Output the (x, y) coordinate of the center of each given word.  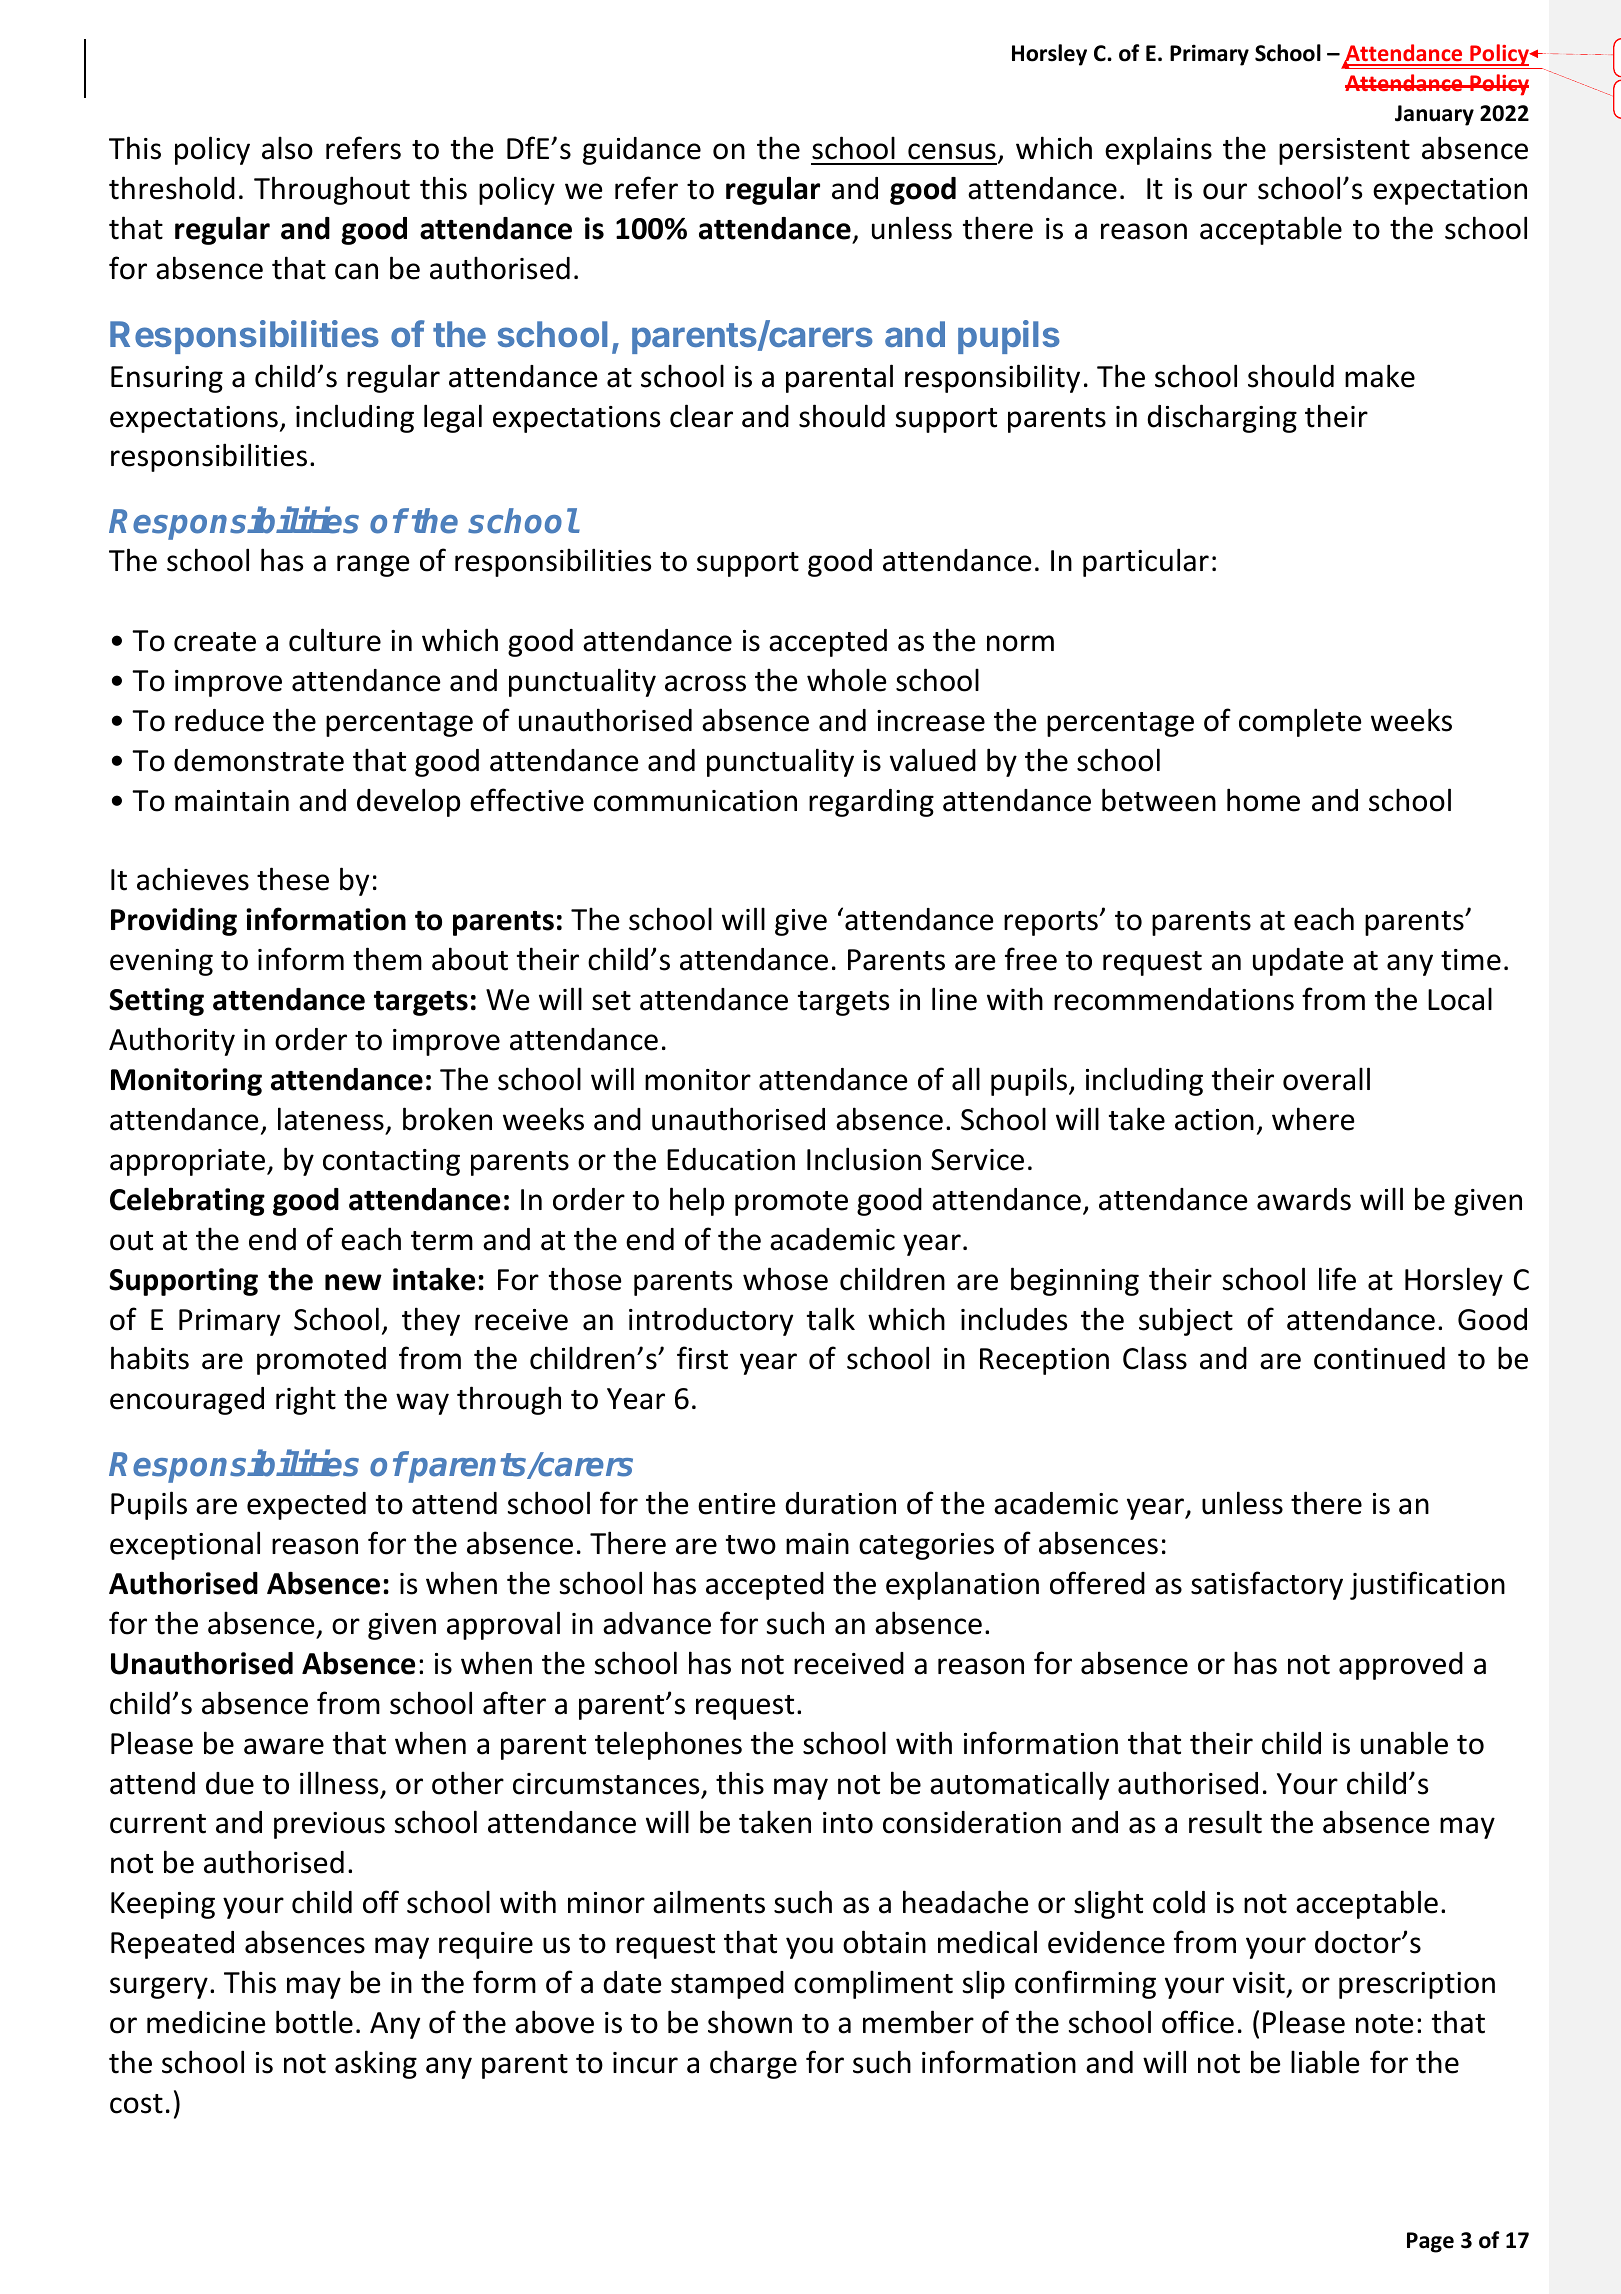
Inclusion (864, 1159)
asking (376, 2064)
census (952, 151)
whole (847, 680)
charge (753, 2064)
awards (1304, 1199)
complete (1300, 722)
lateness (331, 1119)
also (287, 148)
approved (1401, 1666)
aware (284, 1746)
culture (335, 640)
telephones (668, 1745)
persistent (1344, 151)
